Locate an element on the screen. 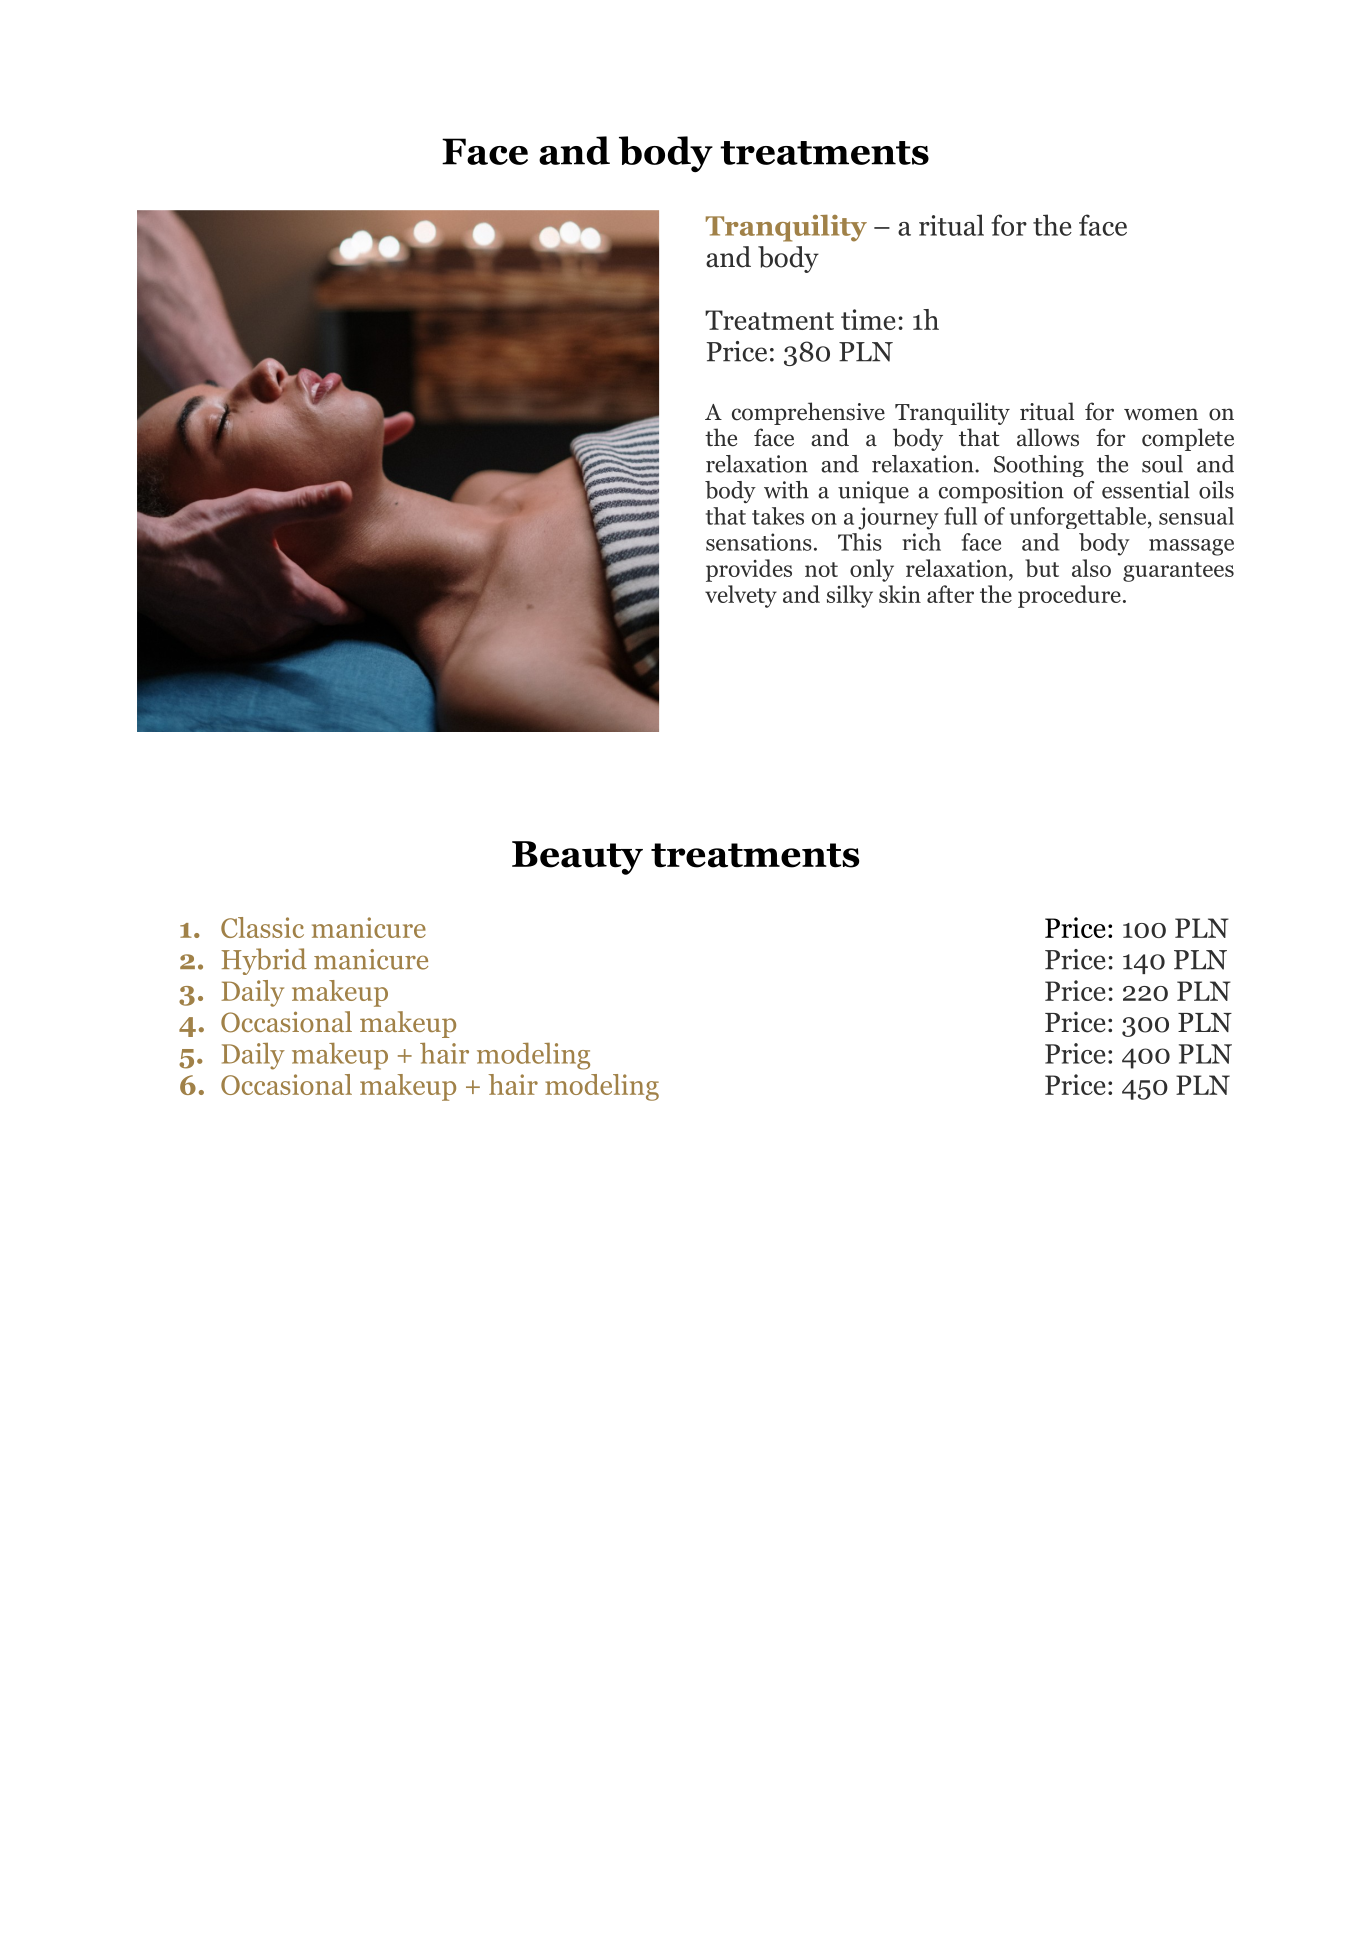 The image size is (1371, 1938). time is located at coordinates (868, 319).
